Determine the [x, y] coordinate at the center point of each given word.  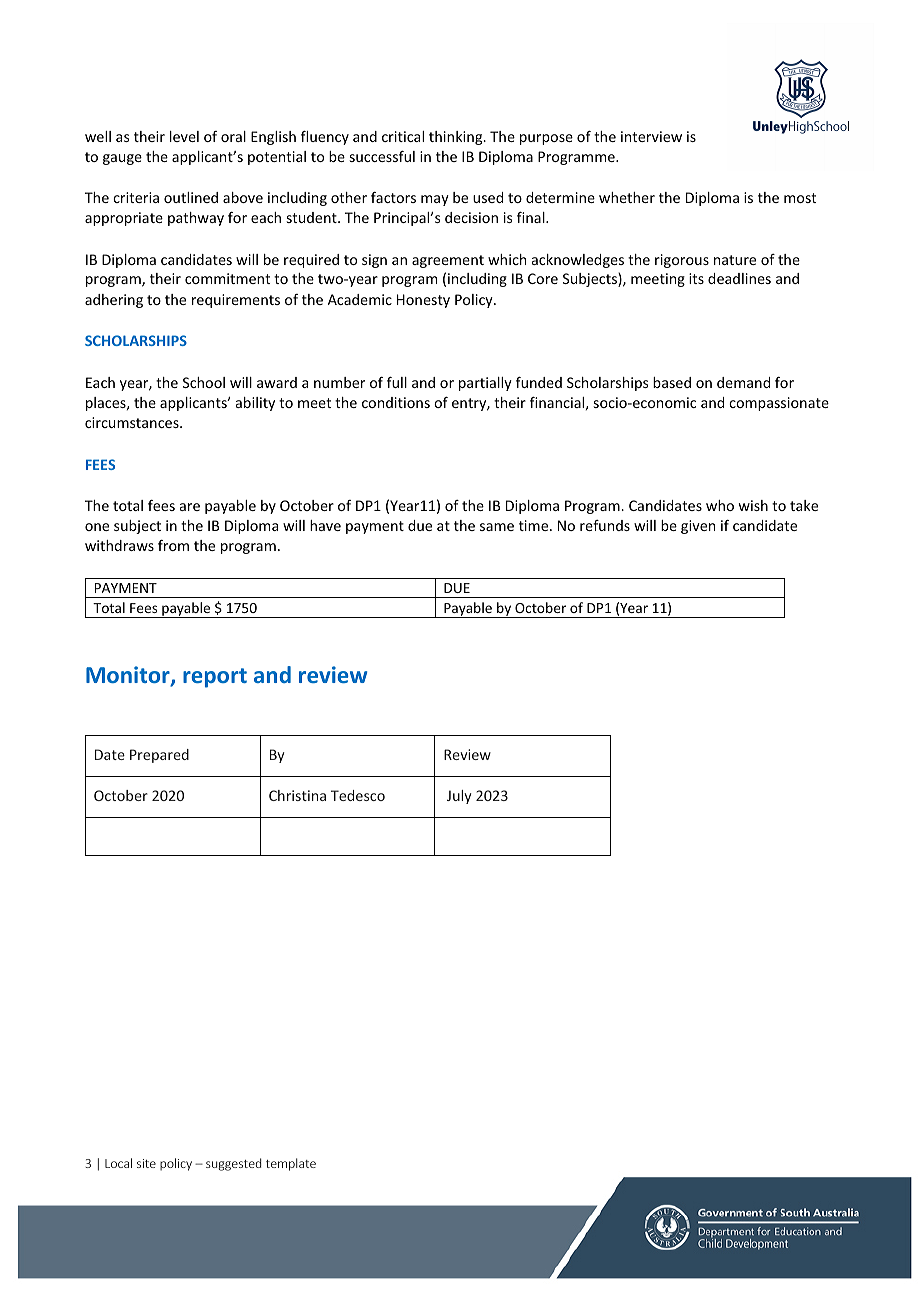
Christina [297, 795]
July [459, 797]
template [291, 1164]
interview [651, 136]
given [698, 527]
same [497, 527]
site [146, 1163]
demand [743, 382]
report [215, 678]
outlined [191, 197]
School [204, 382]
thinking [457, 138]
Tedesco [358, 795]
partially [485, 384]
